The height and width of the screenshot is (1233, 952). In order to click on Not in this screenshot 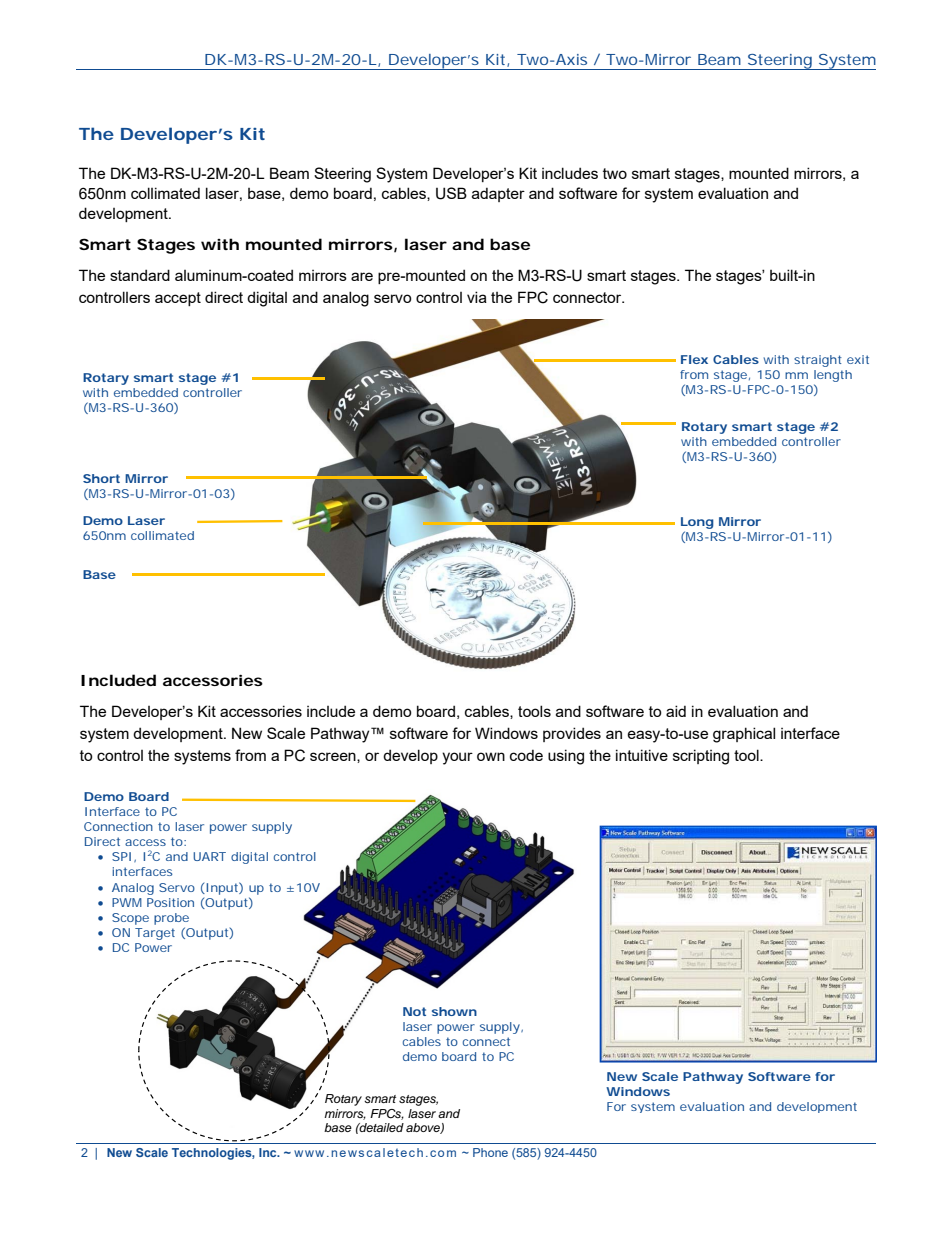, I will do `click(414, 1011)`.
